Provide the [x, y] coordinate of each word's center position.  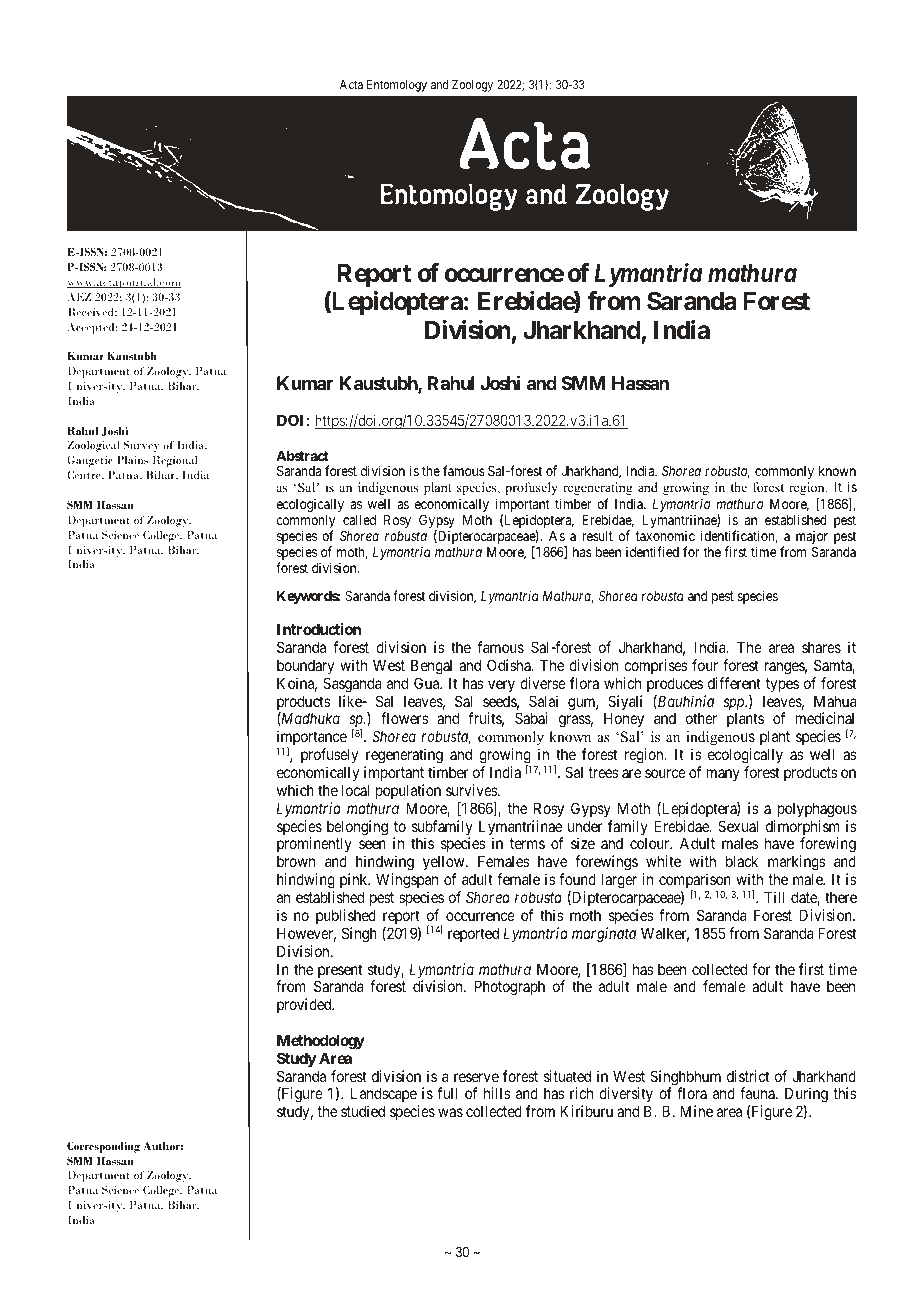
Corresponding [103, 1147]
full [447, 1093]
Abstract [302, 456]
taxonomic [665, 535]
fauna [758, 1093]
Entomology [397, 86]
